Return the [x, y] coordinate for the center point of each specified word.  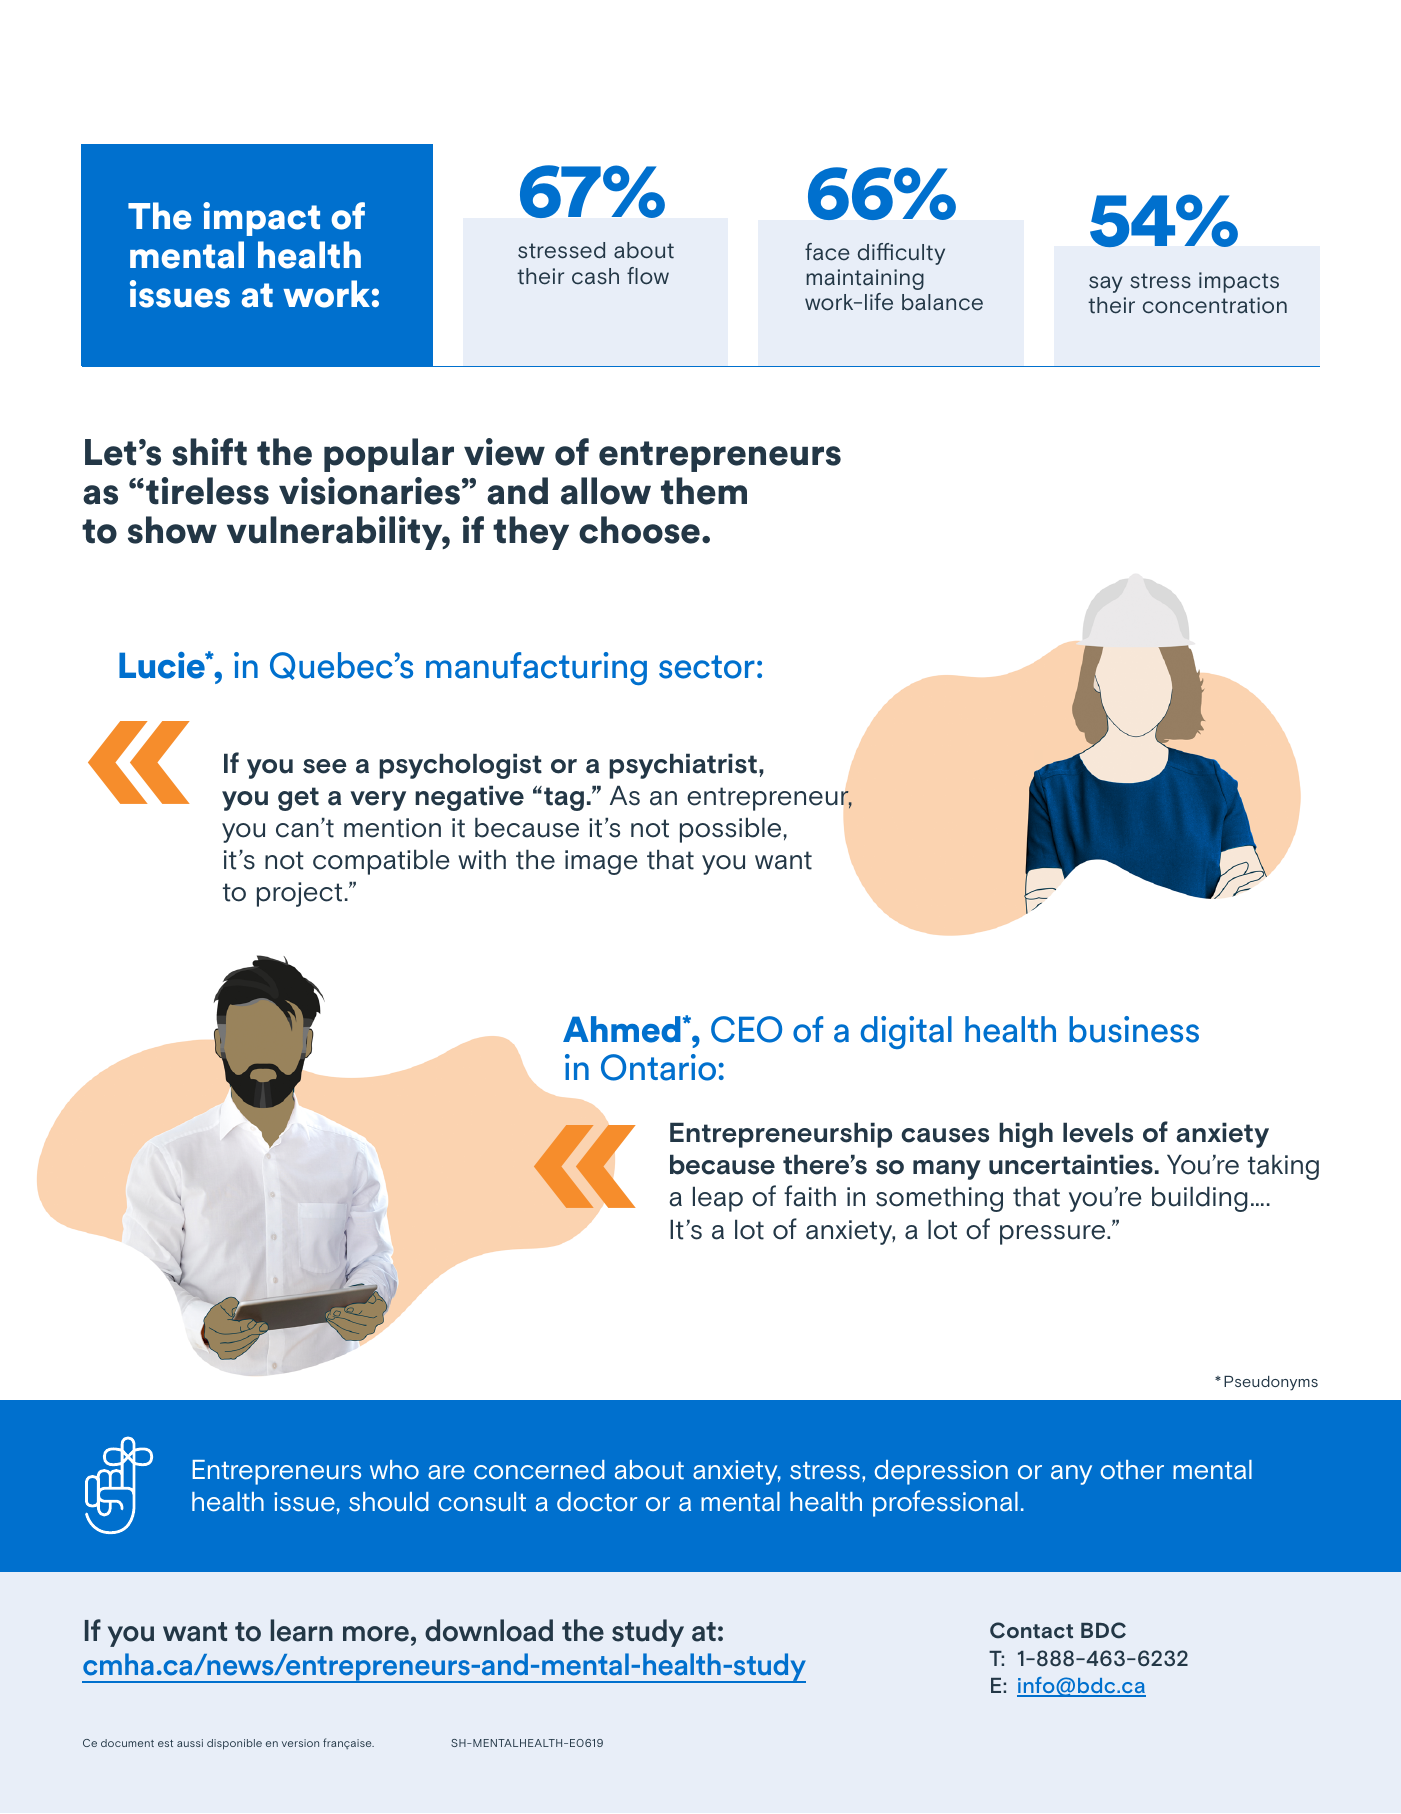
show [172, 530]
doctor [597, 1502]
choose [639, 530]
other [1132, 1470]
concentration [1215, 305]
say [1106, 284]
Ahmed [622, 1029]
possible [730, 830]
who [394, 1470]
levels [1098, 1132]
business [1134, 1029]
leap [718, 1199]
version [300, 1743]
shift [209, 452]
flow [648, 276]
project [299, 894]
